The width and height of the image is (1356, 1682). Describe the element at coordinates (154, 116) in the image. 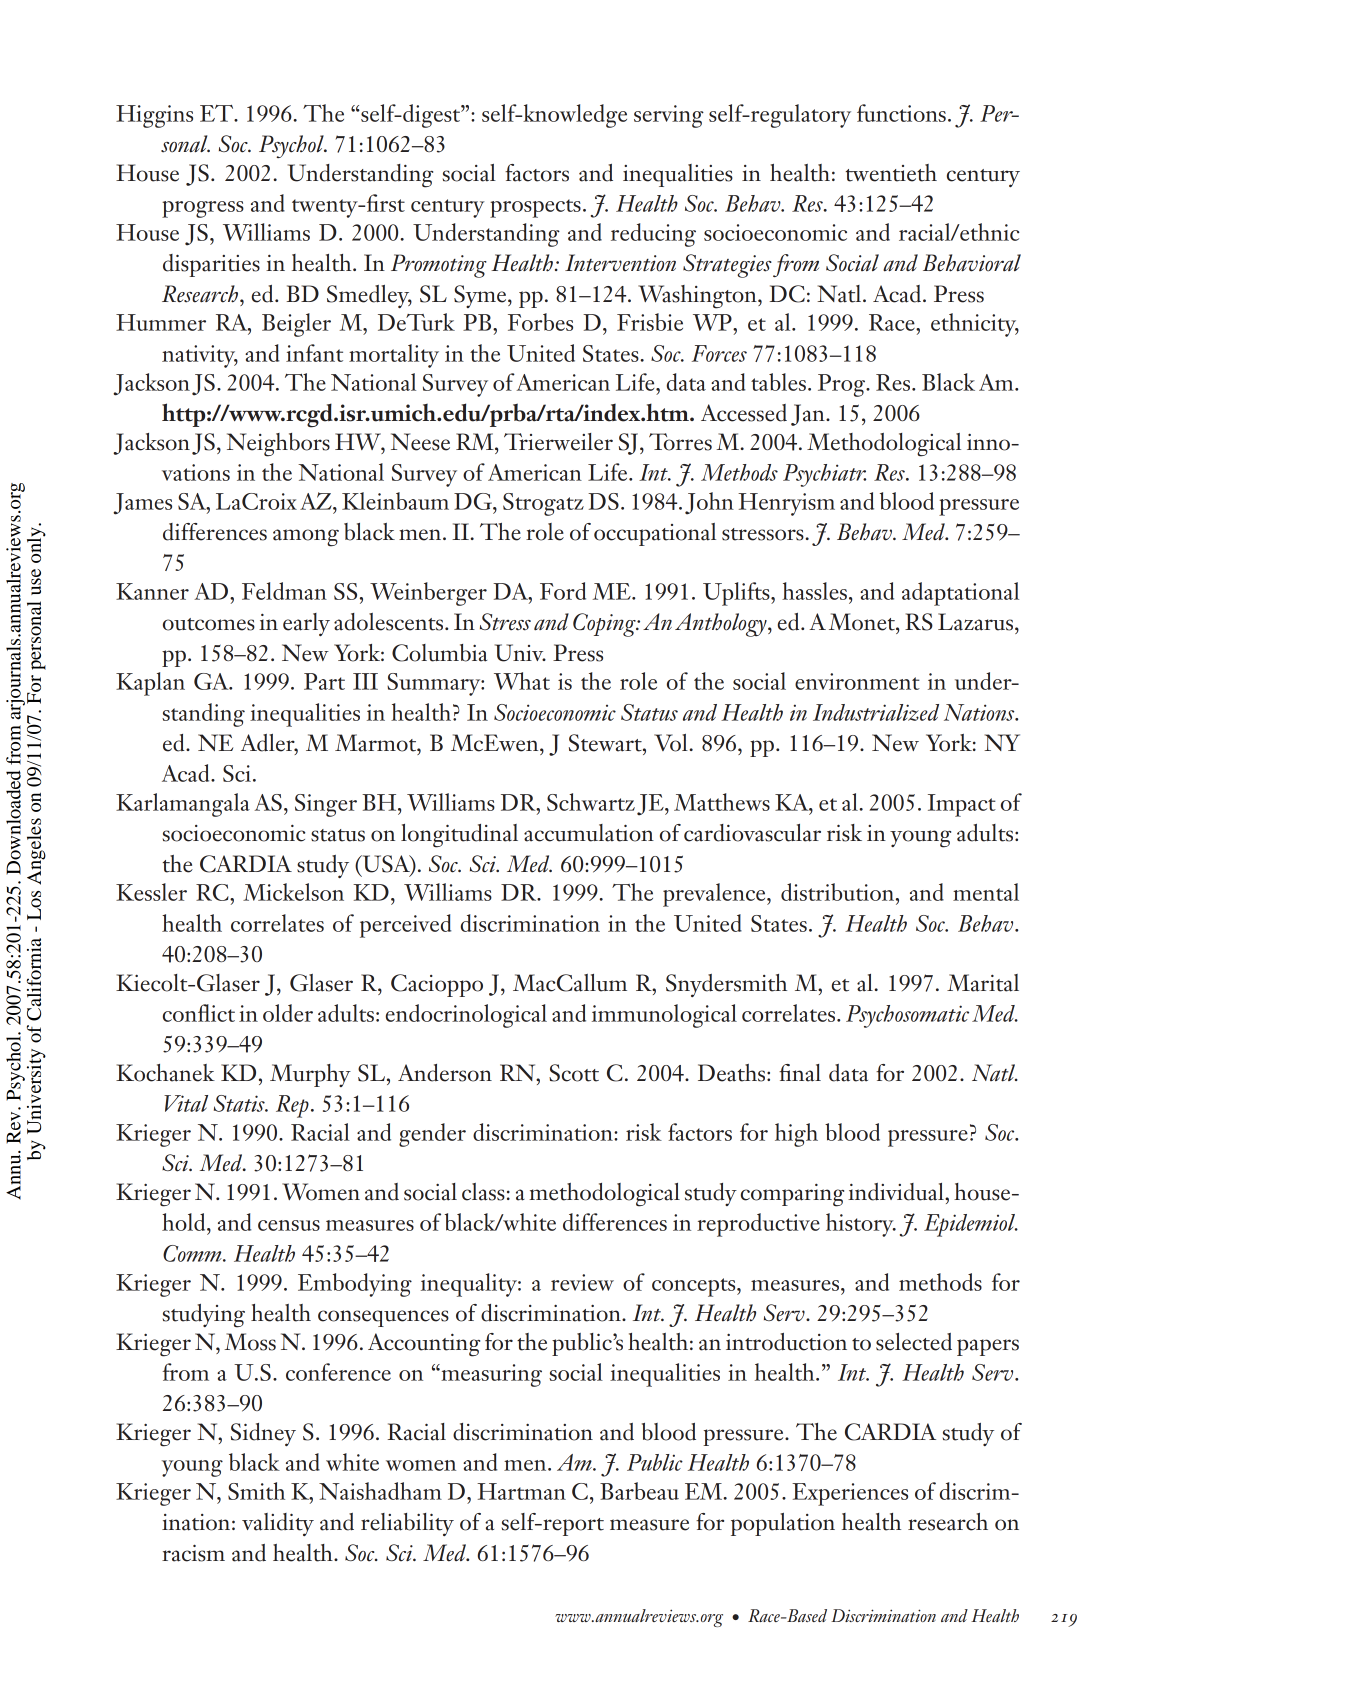

I see `Higgins` at that location.
